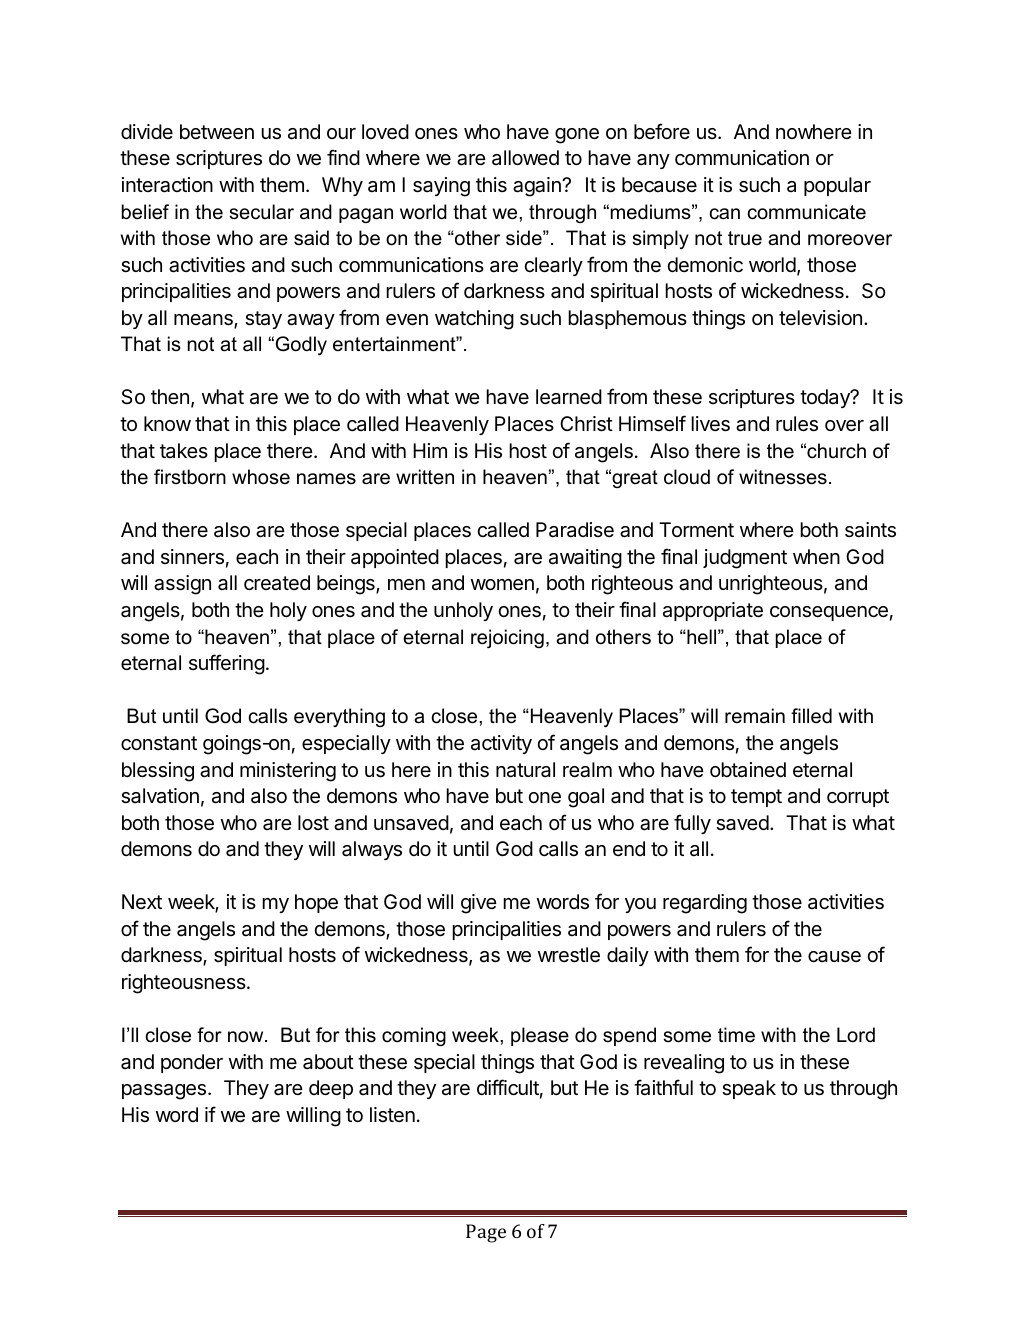 Image resolution: width=1025 pixels, height=1326 pixels. What do you see at coordinates (165, 1092) in the screenshot?
I see `passages` at bounding box center [165, 1092].
